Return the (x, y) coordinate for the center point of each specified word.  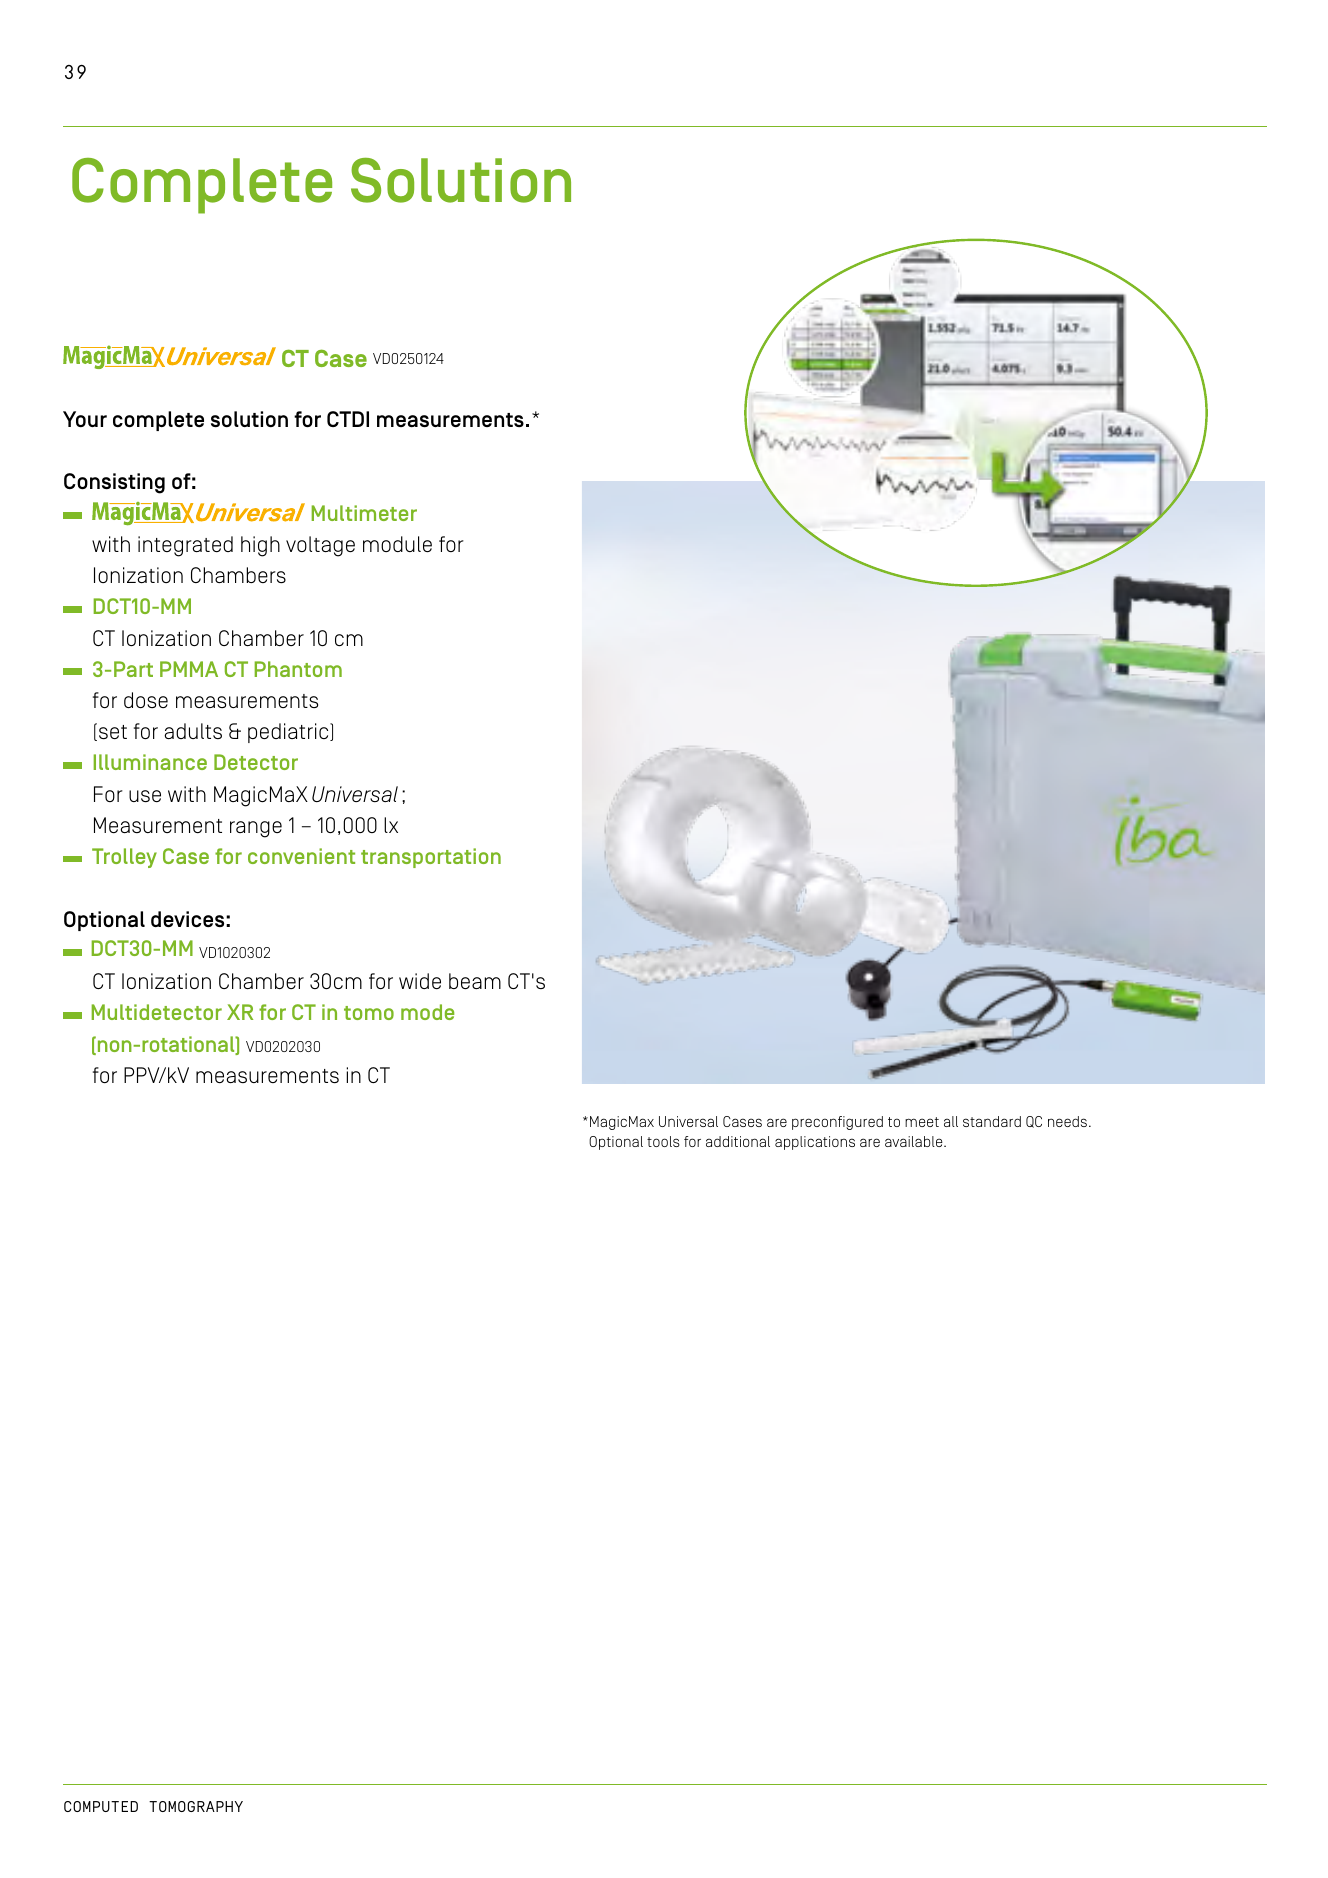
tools (663, 1141)
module (397, 544)
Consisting (114, 483)
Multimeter (364, 513)
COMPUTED (101, 1806)
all (951, 1121)
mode (427, 1012)
